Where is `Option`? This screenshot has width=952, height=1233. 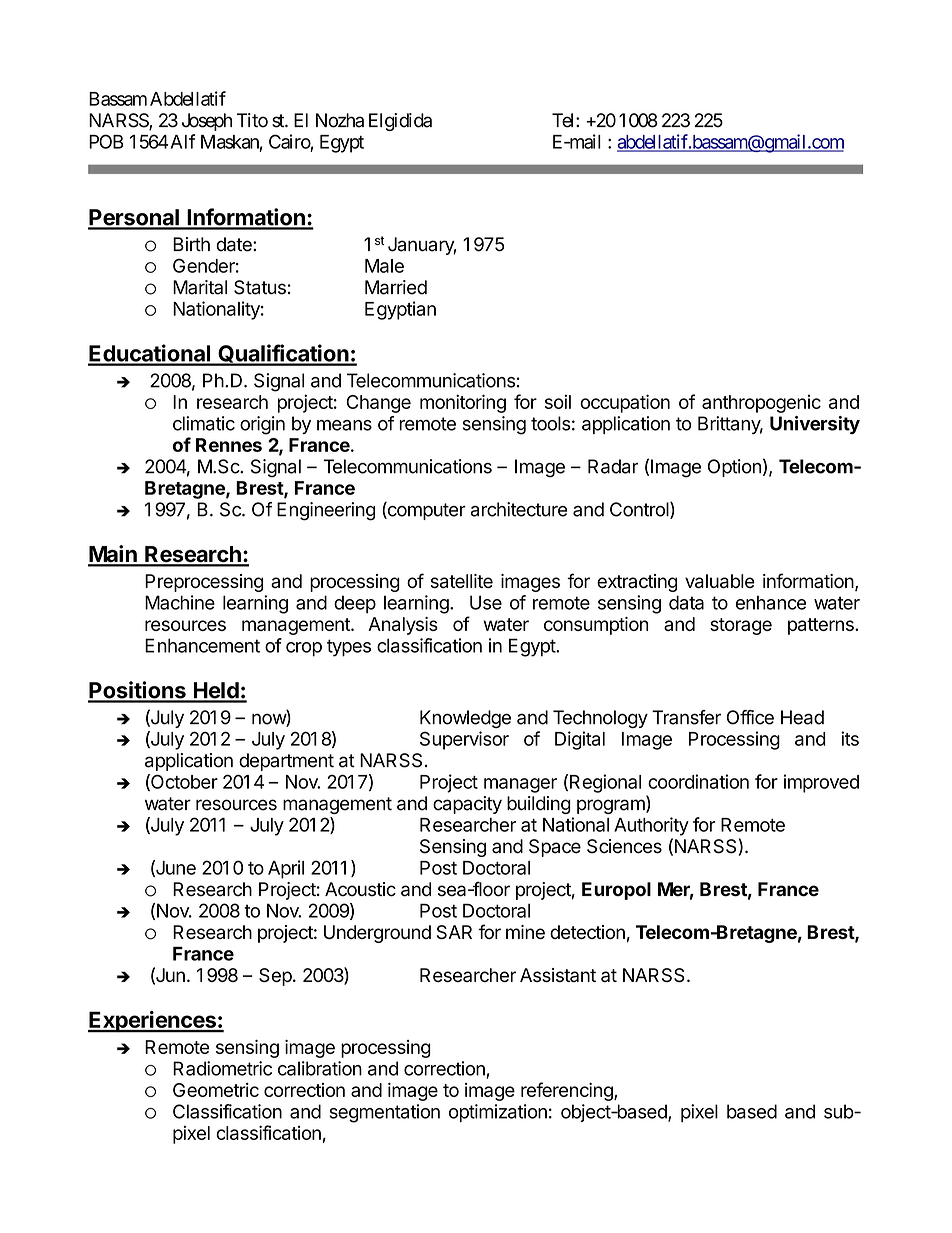
Option is located at coordinates (734, 468).
